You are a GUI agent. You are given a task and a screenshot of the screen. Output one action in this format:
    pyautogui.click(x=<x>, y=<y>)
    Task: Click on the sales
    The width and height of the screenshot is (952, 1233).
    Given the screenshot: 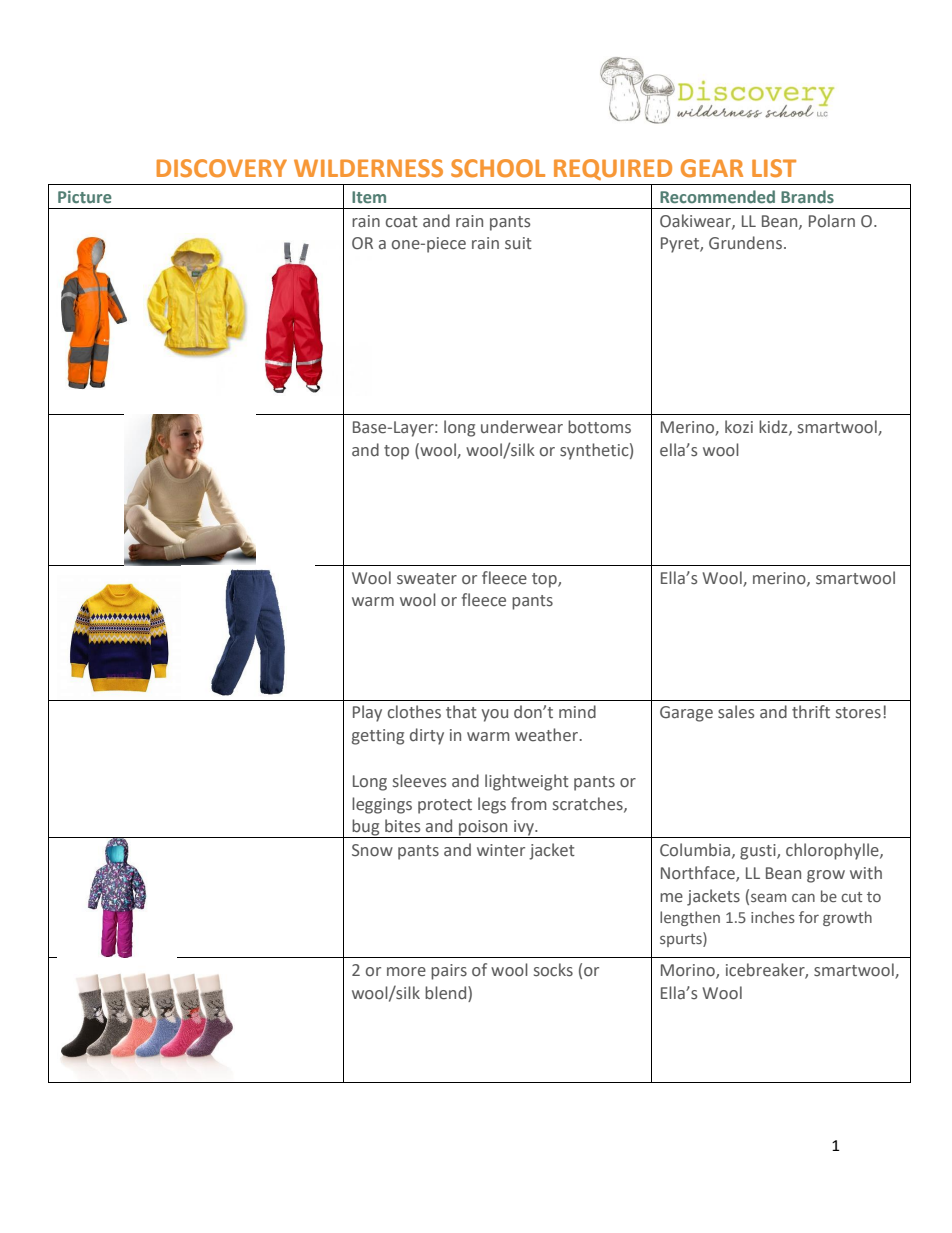 What is the action you would take?
    pyautogui.click(x=736, y=712)
